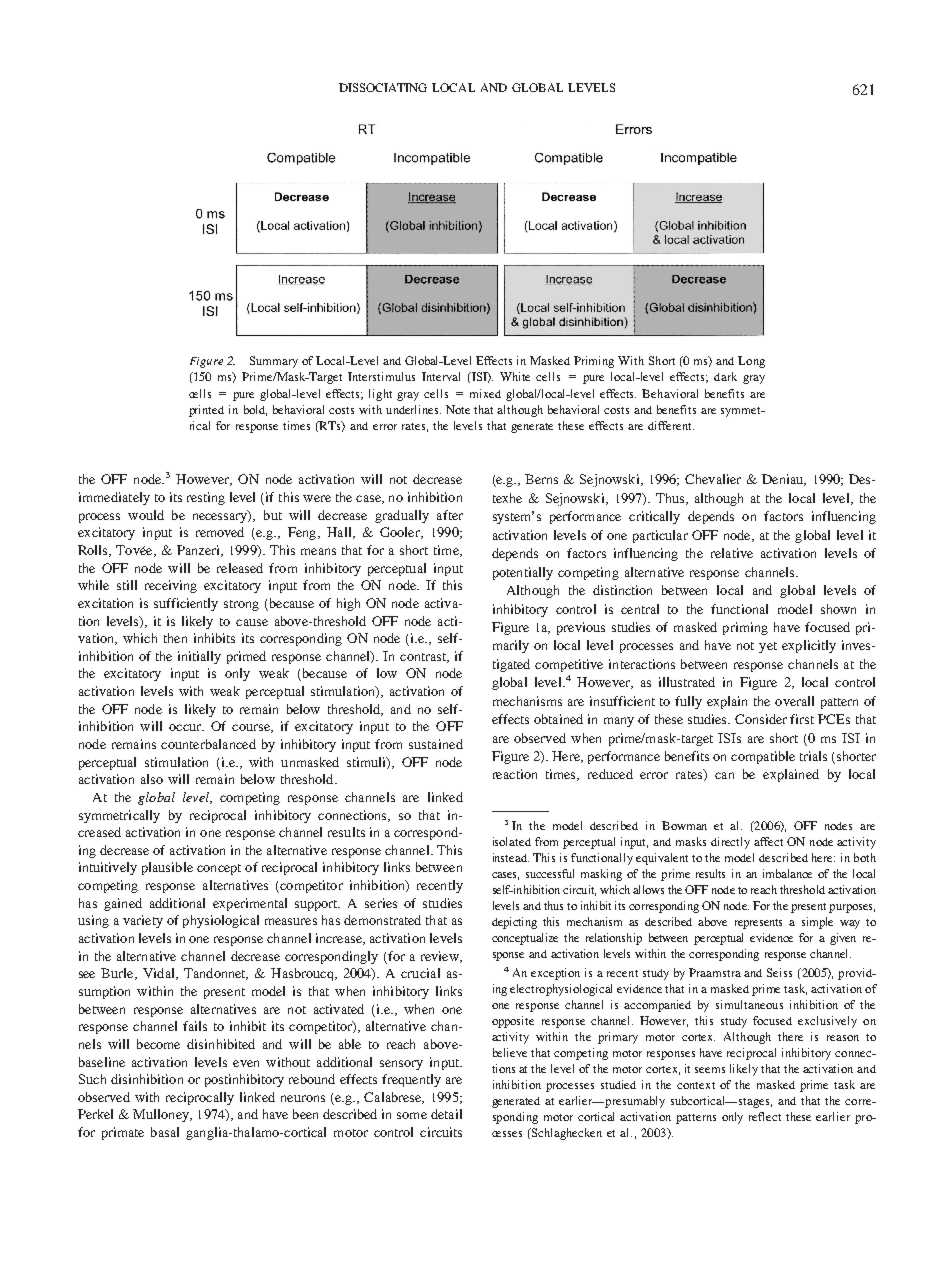 The width and height of the screenshot is (952, 1270). Describe the element at coordinates (515, 376) in the screenshot. I see `White` at that location.
